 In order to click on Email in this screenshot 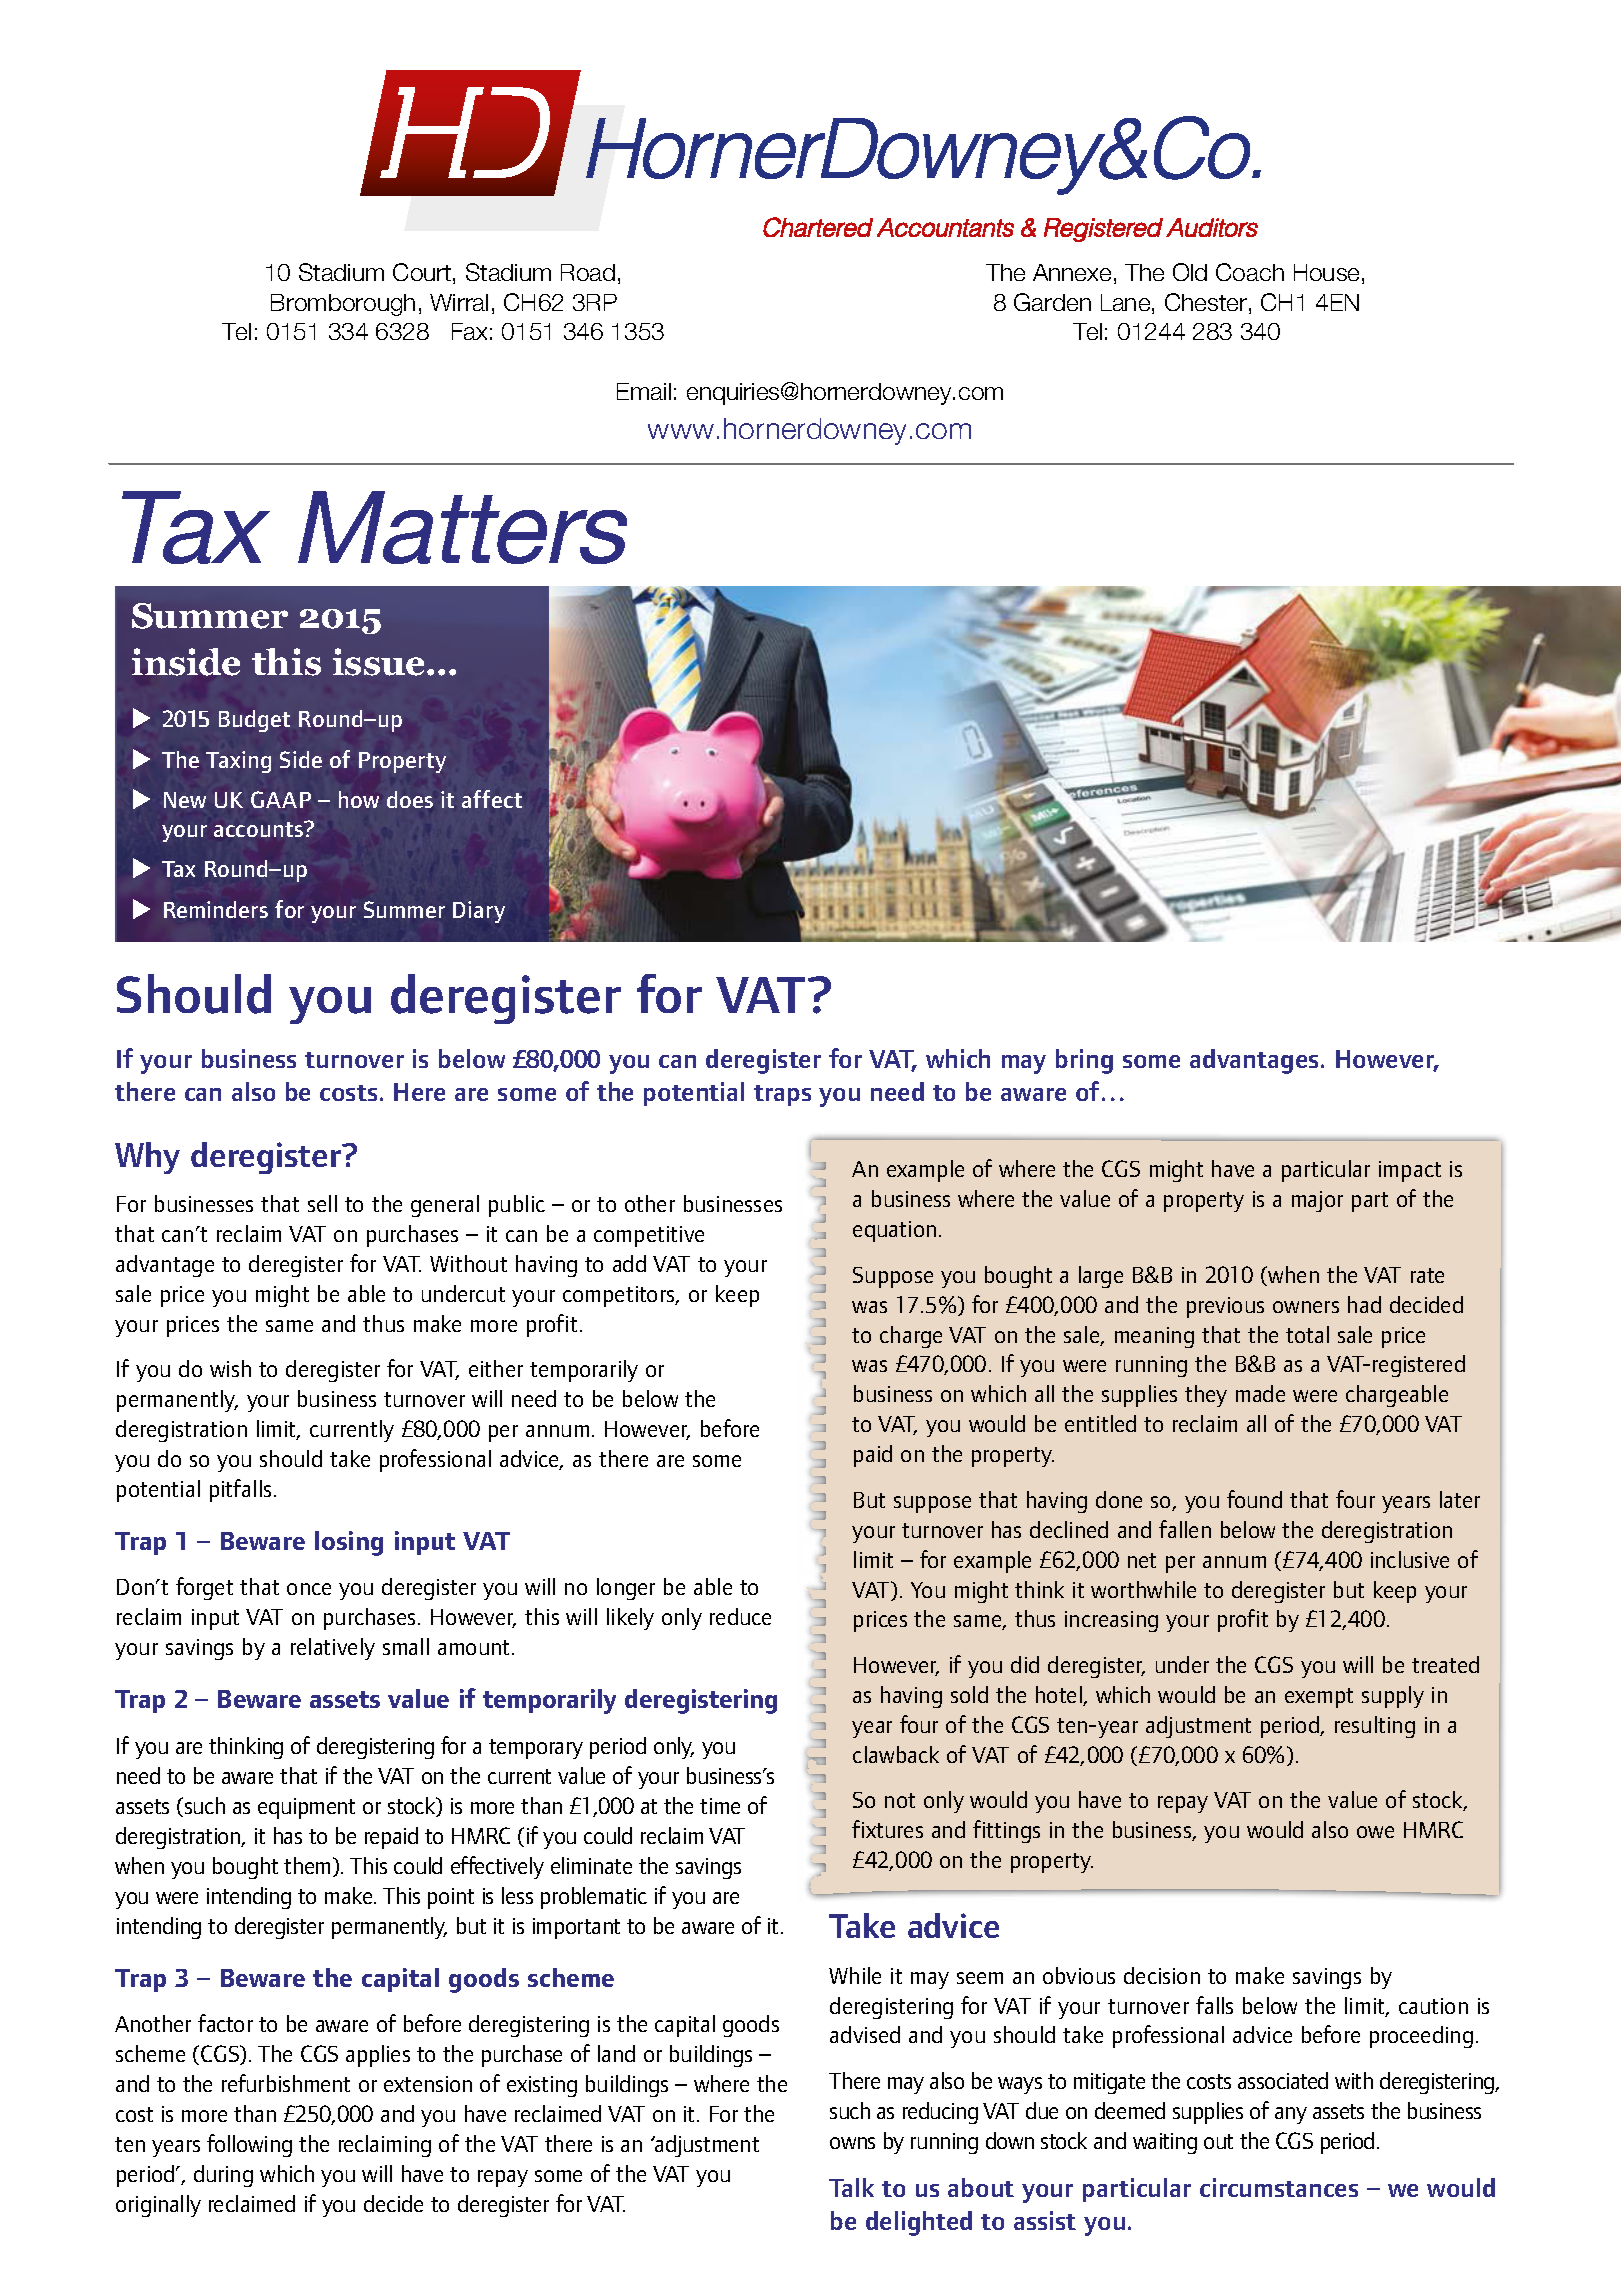, I will do `click(644, 391)`.
